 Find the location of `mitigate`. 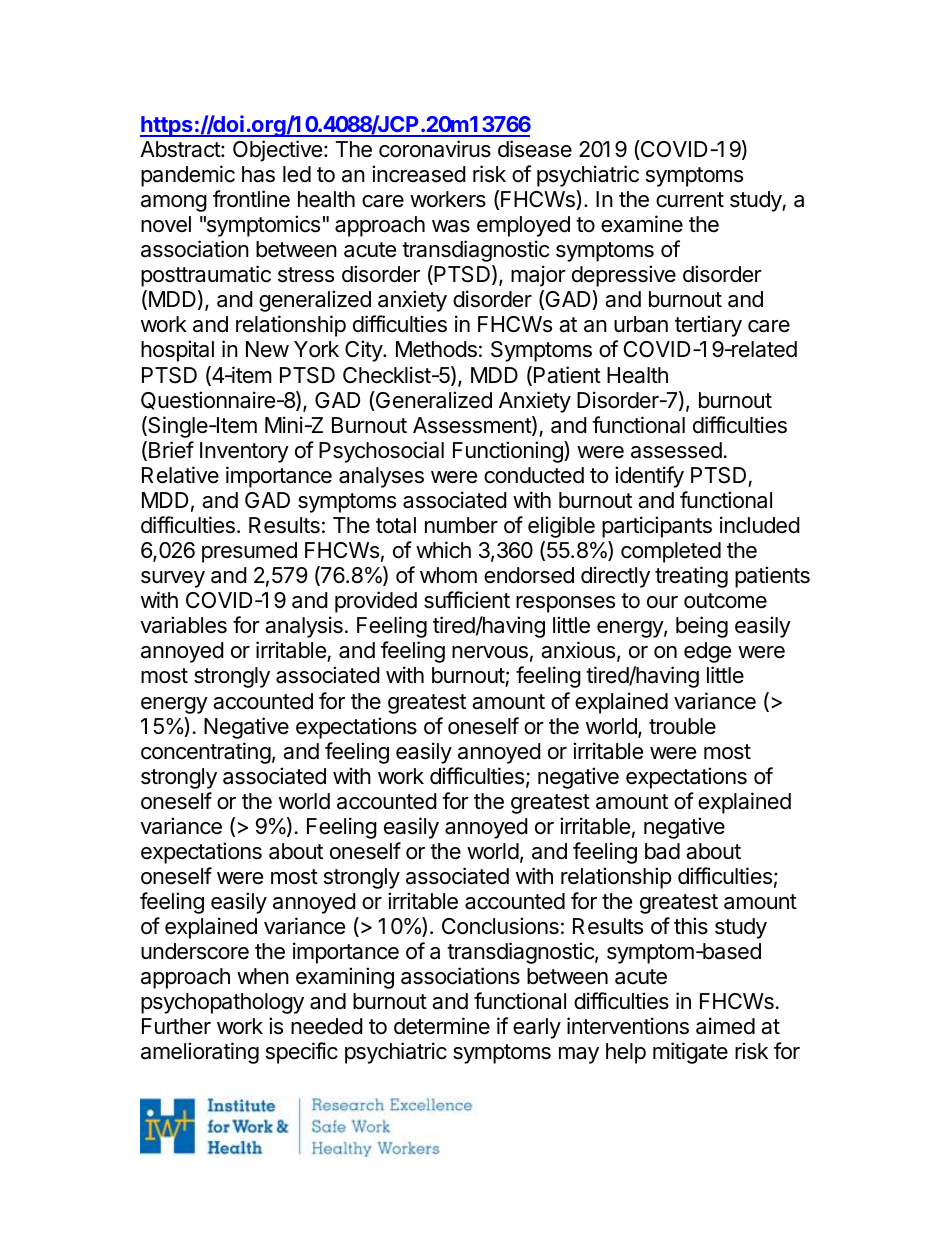

mitigate is located at coordinates (690, 1053).
